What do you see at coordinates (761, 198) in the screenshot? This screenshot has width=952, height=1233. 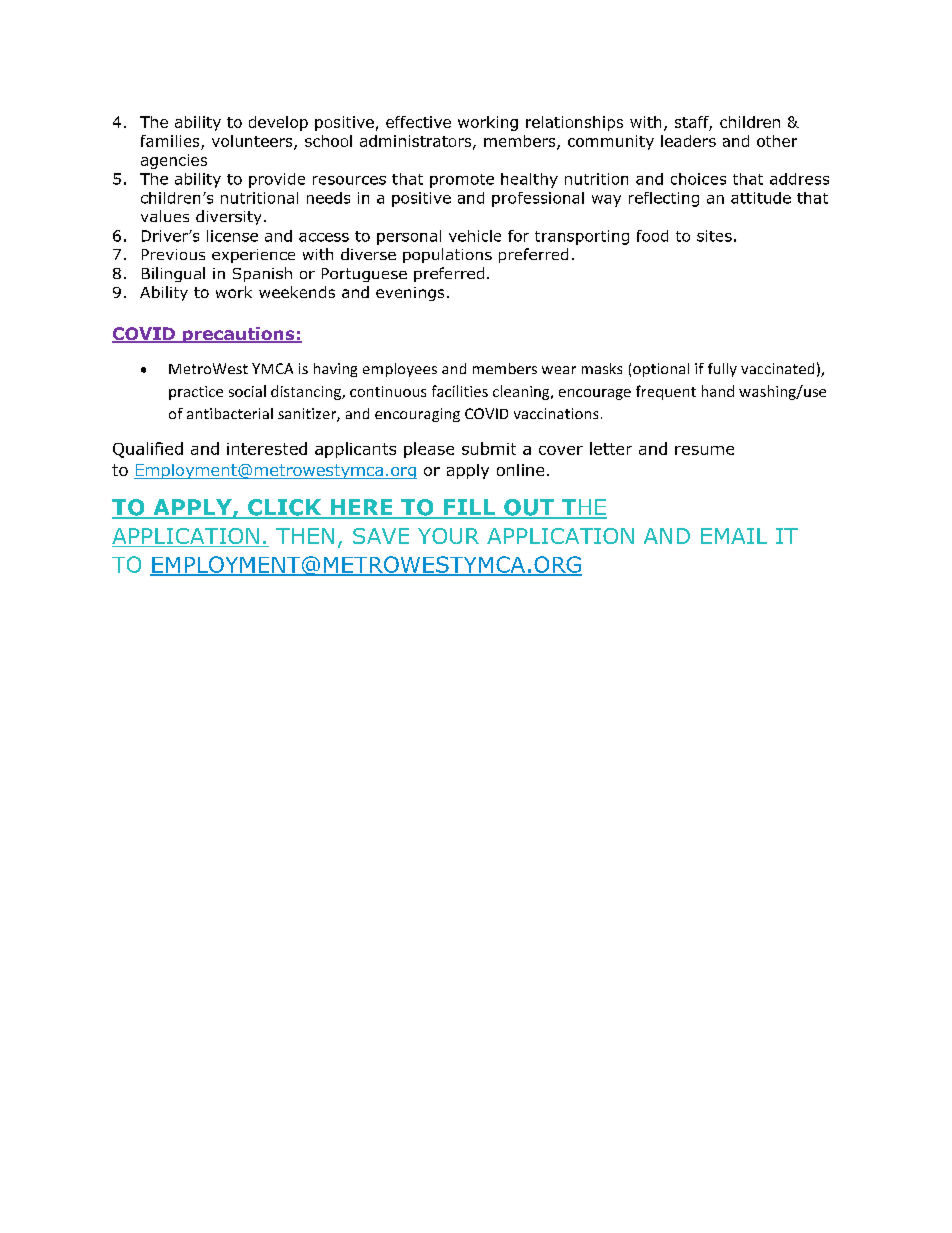 I see `attitude` at bounding box center [761, 198].
